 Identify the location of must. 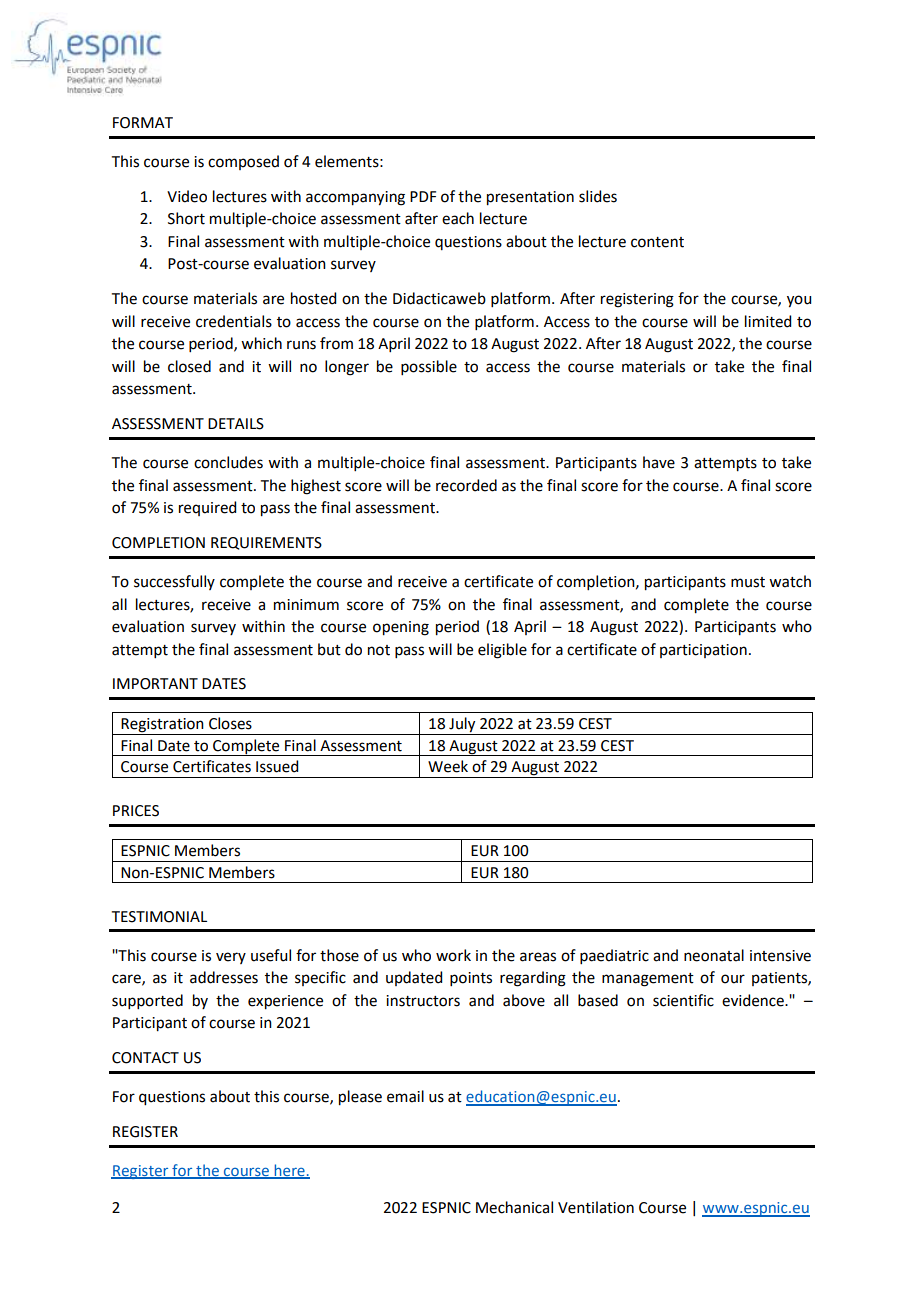
(748, 582).
